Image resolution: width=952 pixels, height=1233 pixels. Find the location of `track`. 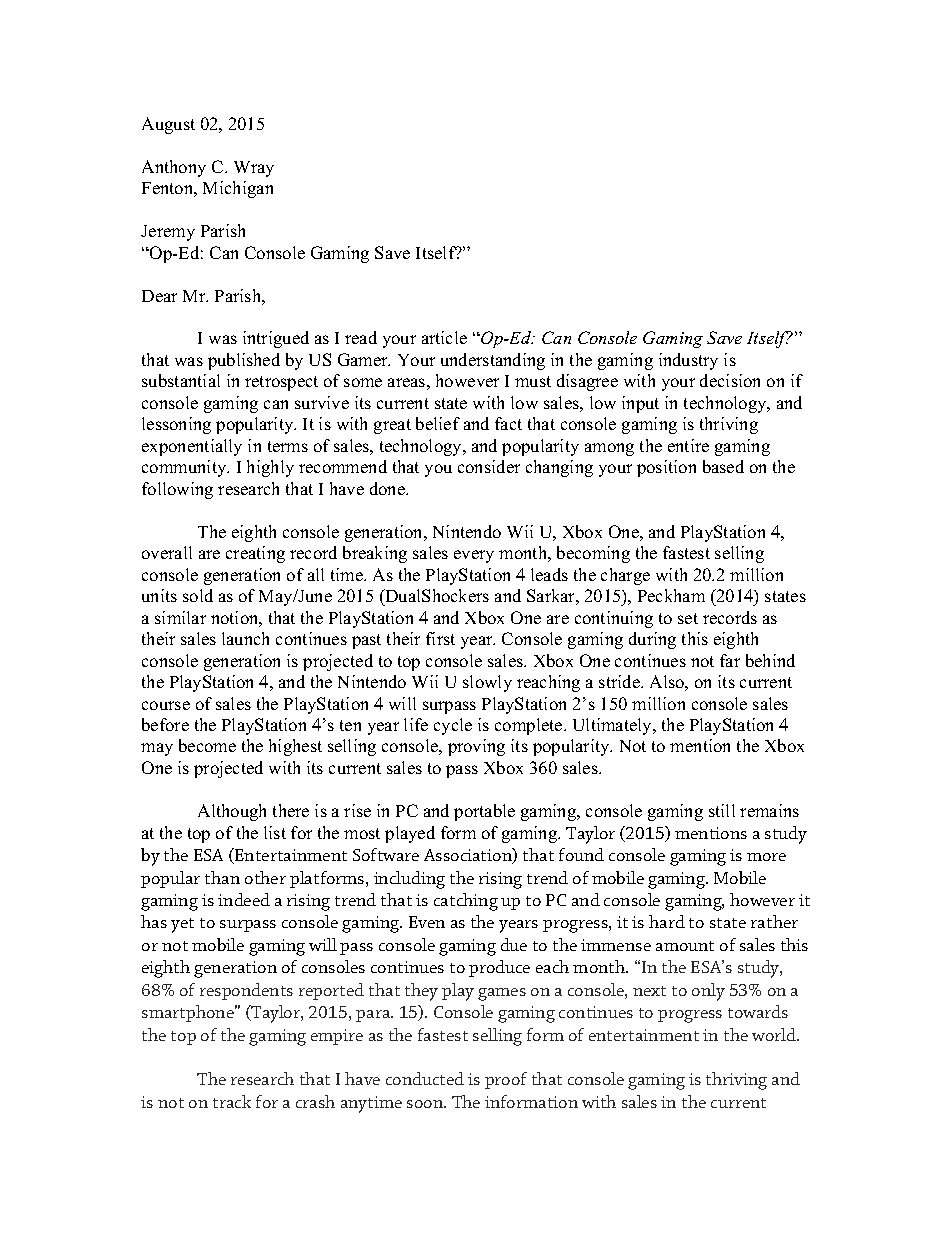

track is located at coordinates (232, 1101).
